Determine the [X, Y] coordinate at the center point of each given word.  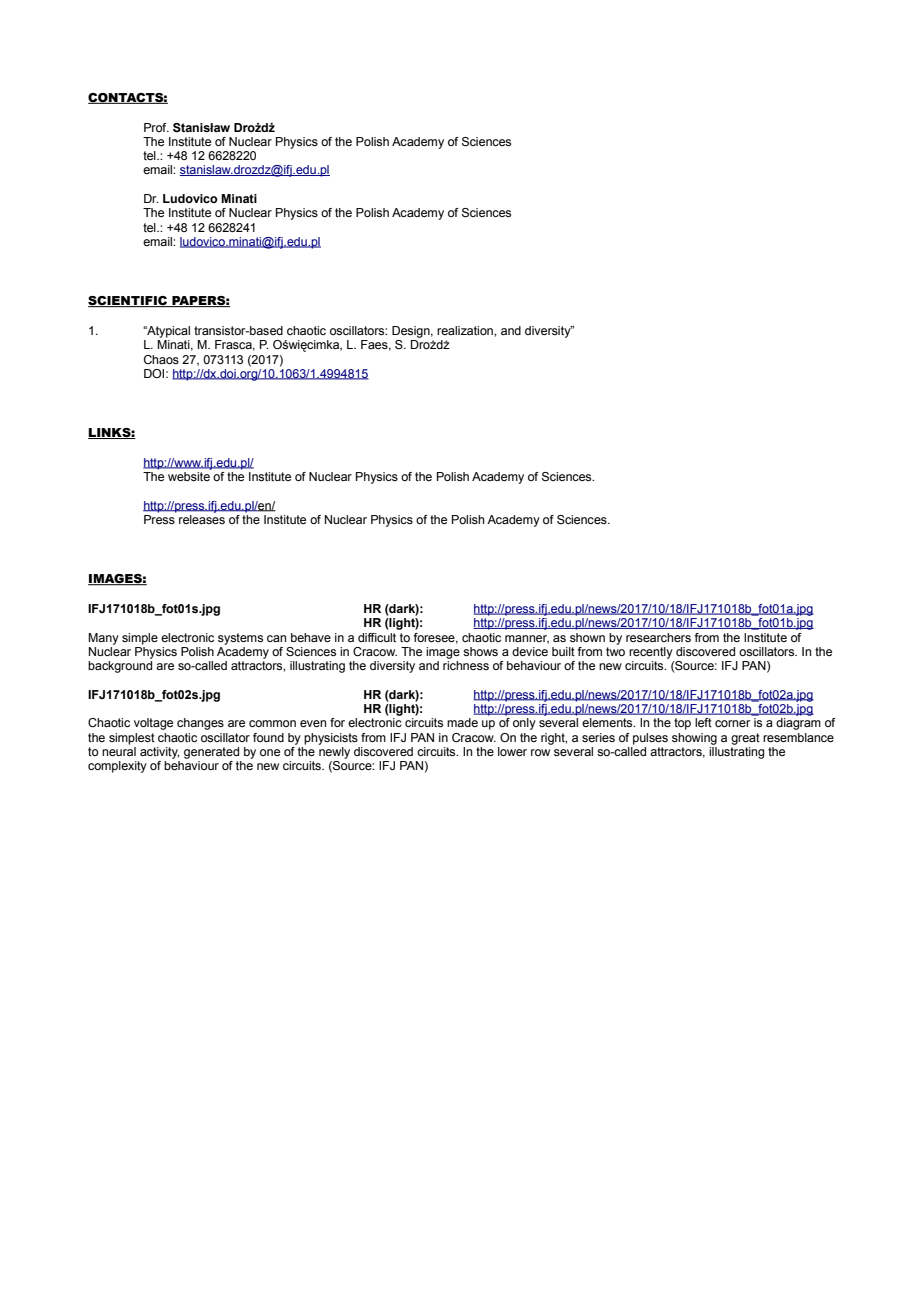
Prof [156, 127]
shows [480, 651]
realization [466, 330]
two [615, 651]
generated [211, 753]
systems [240, 639]
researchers [658, 637]
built [563, 651]
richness [466, 665]
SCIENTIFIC [129, 301]
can [276, 638]
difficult [377, 637]
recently [651, 653]
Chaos [161, 359]
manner [527, 639]
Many [103, 639]
